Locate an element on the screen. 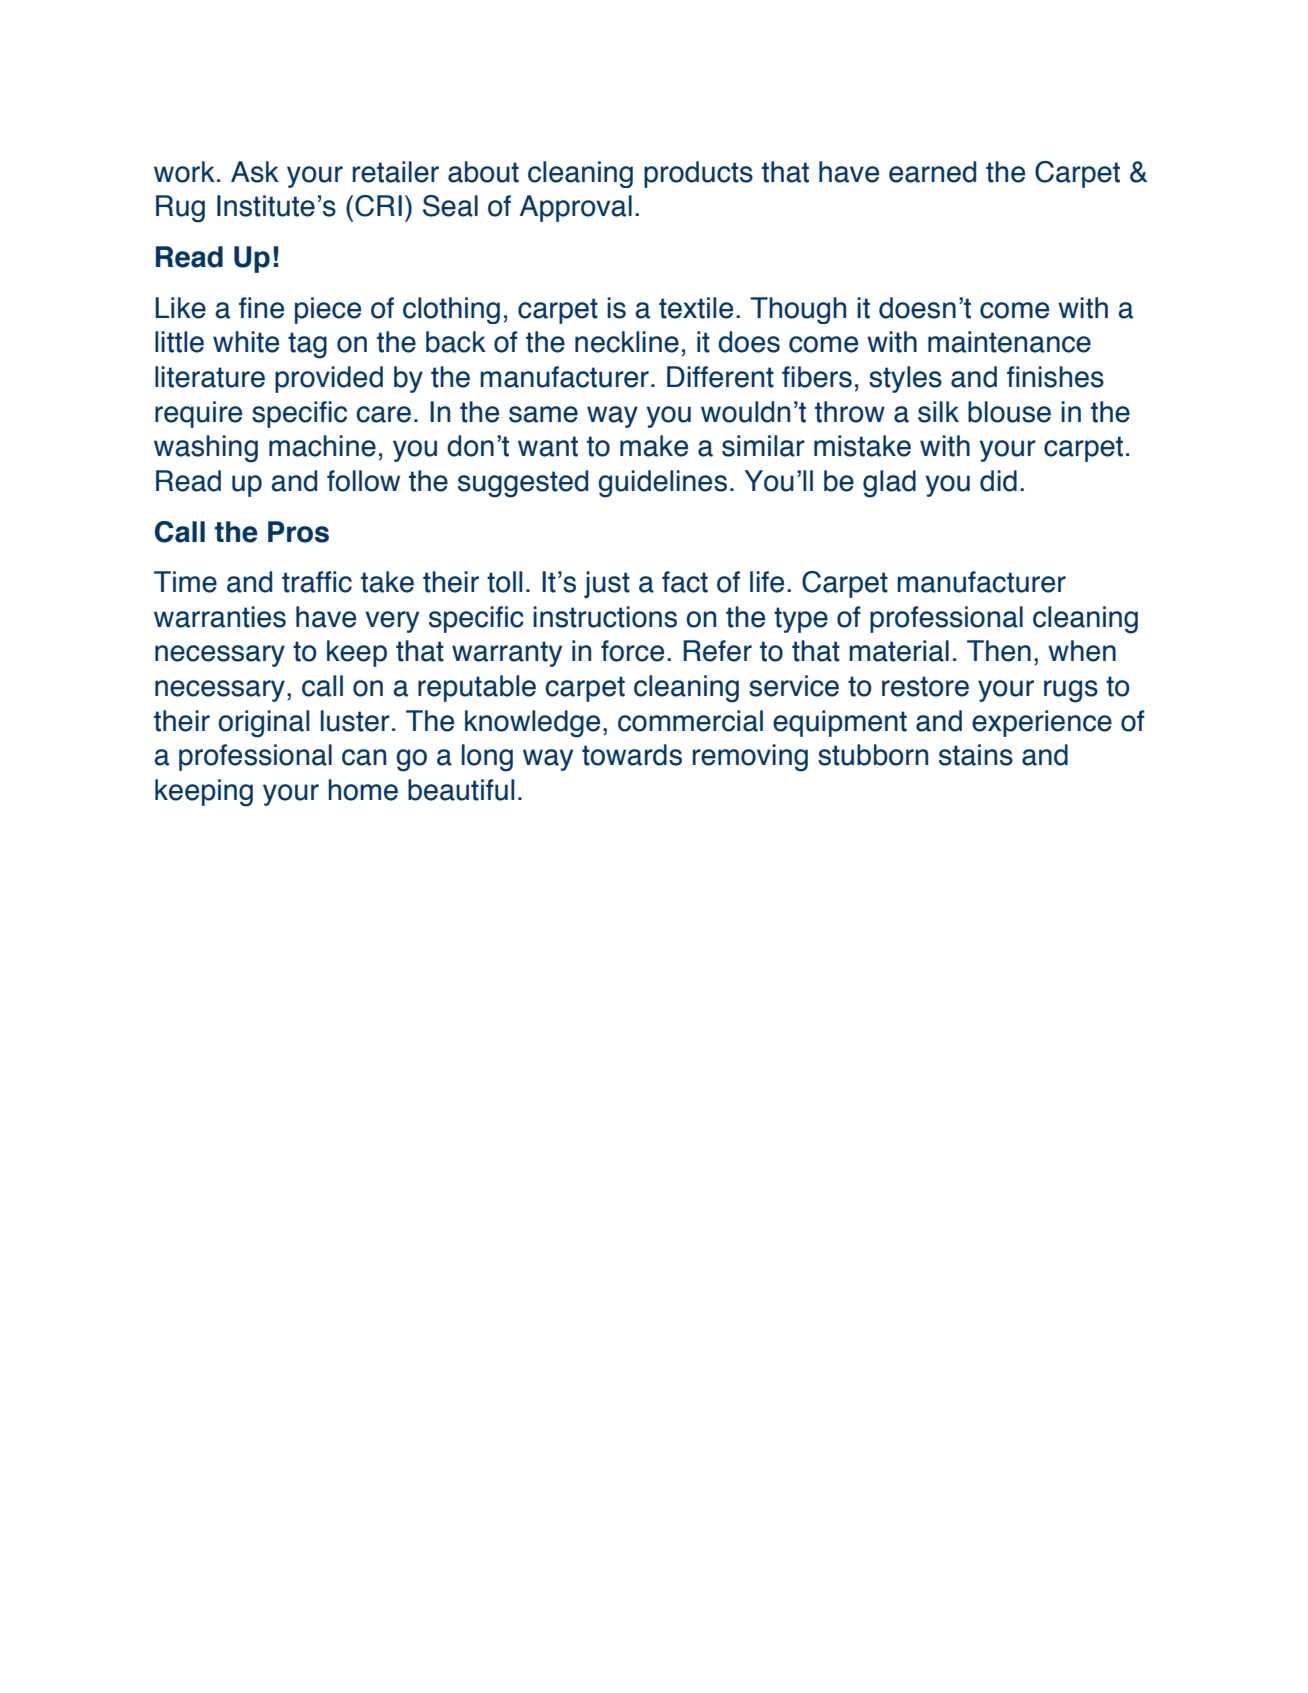 The height and width of the screenshot is (1693, 1308). can is located at coordinates (364, 757).
